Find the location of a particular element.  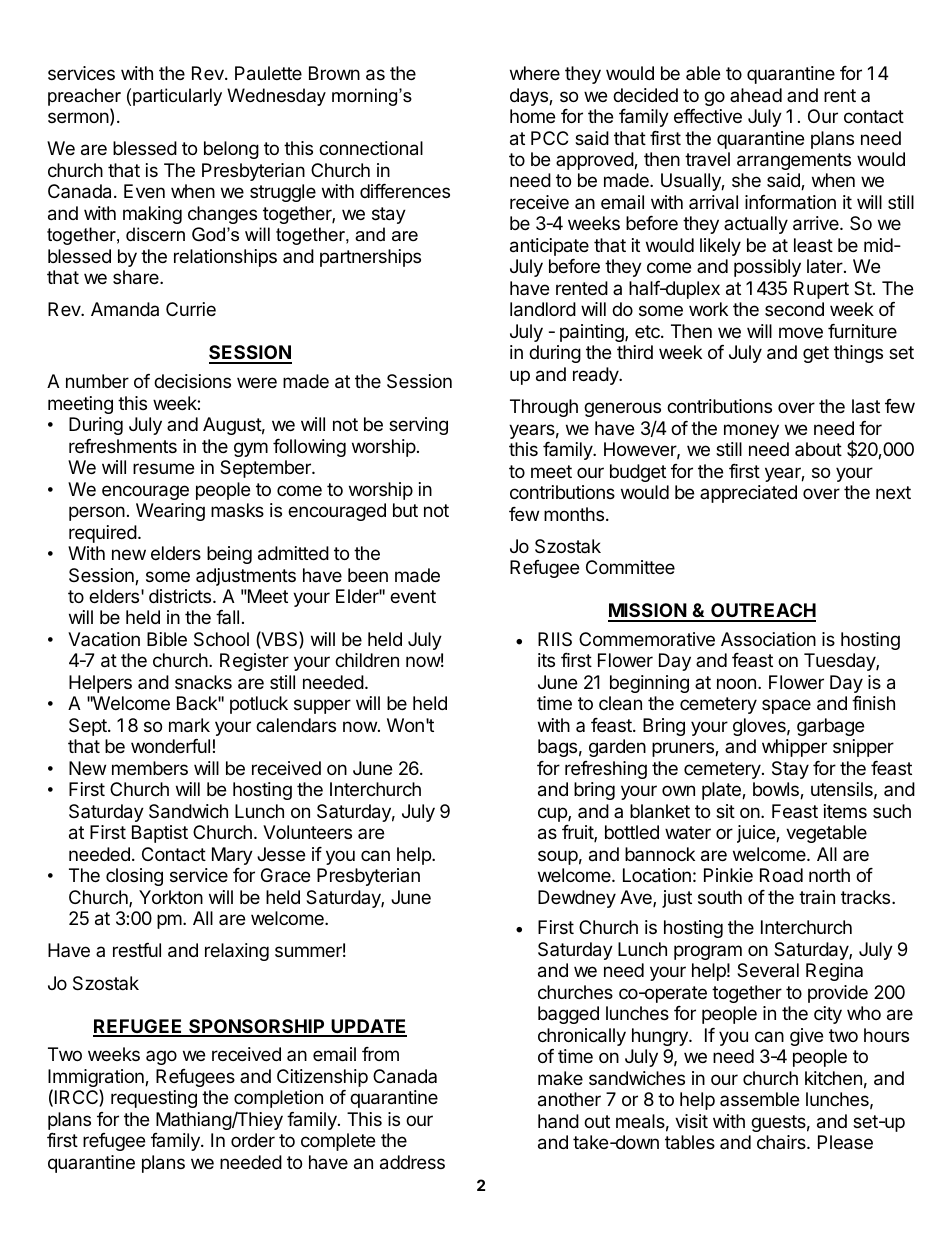

districts is located at coordinates (181, 596).
